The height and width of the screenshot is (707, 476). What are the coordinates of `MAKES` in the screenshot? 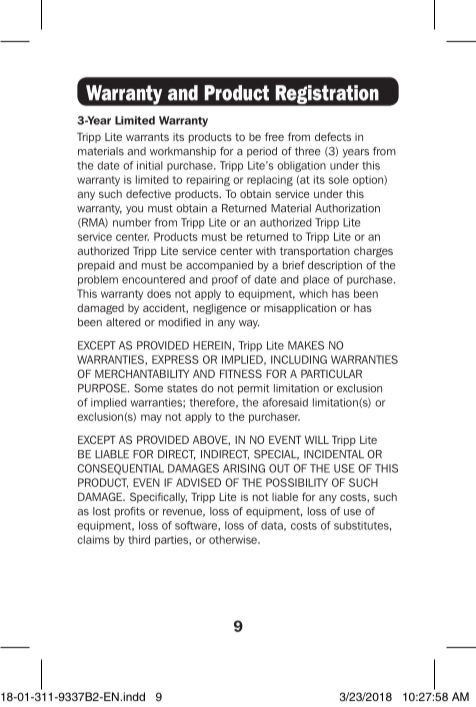 It's located at (306, 345).
